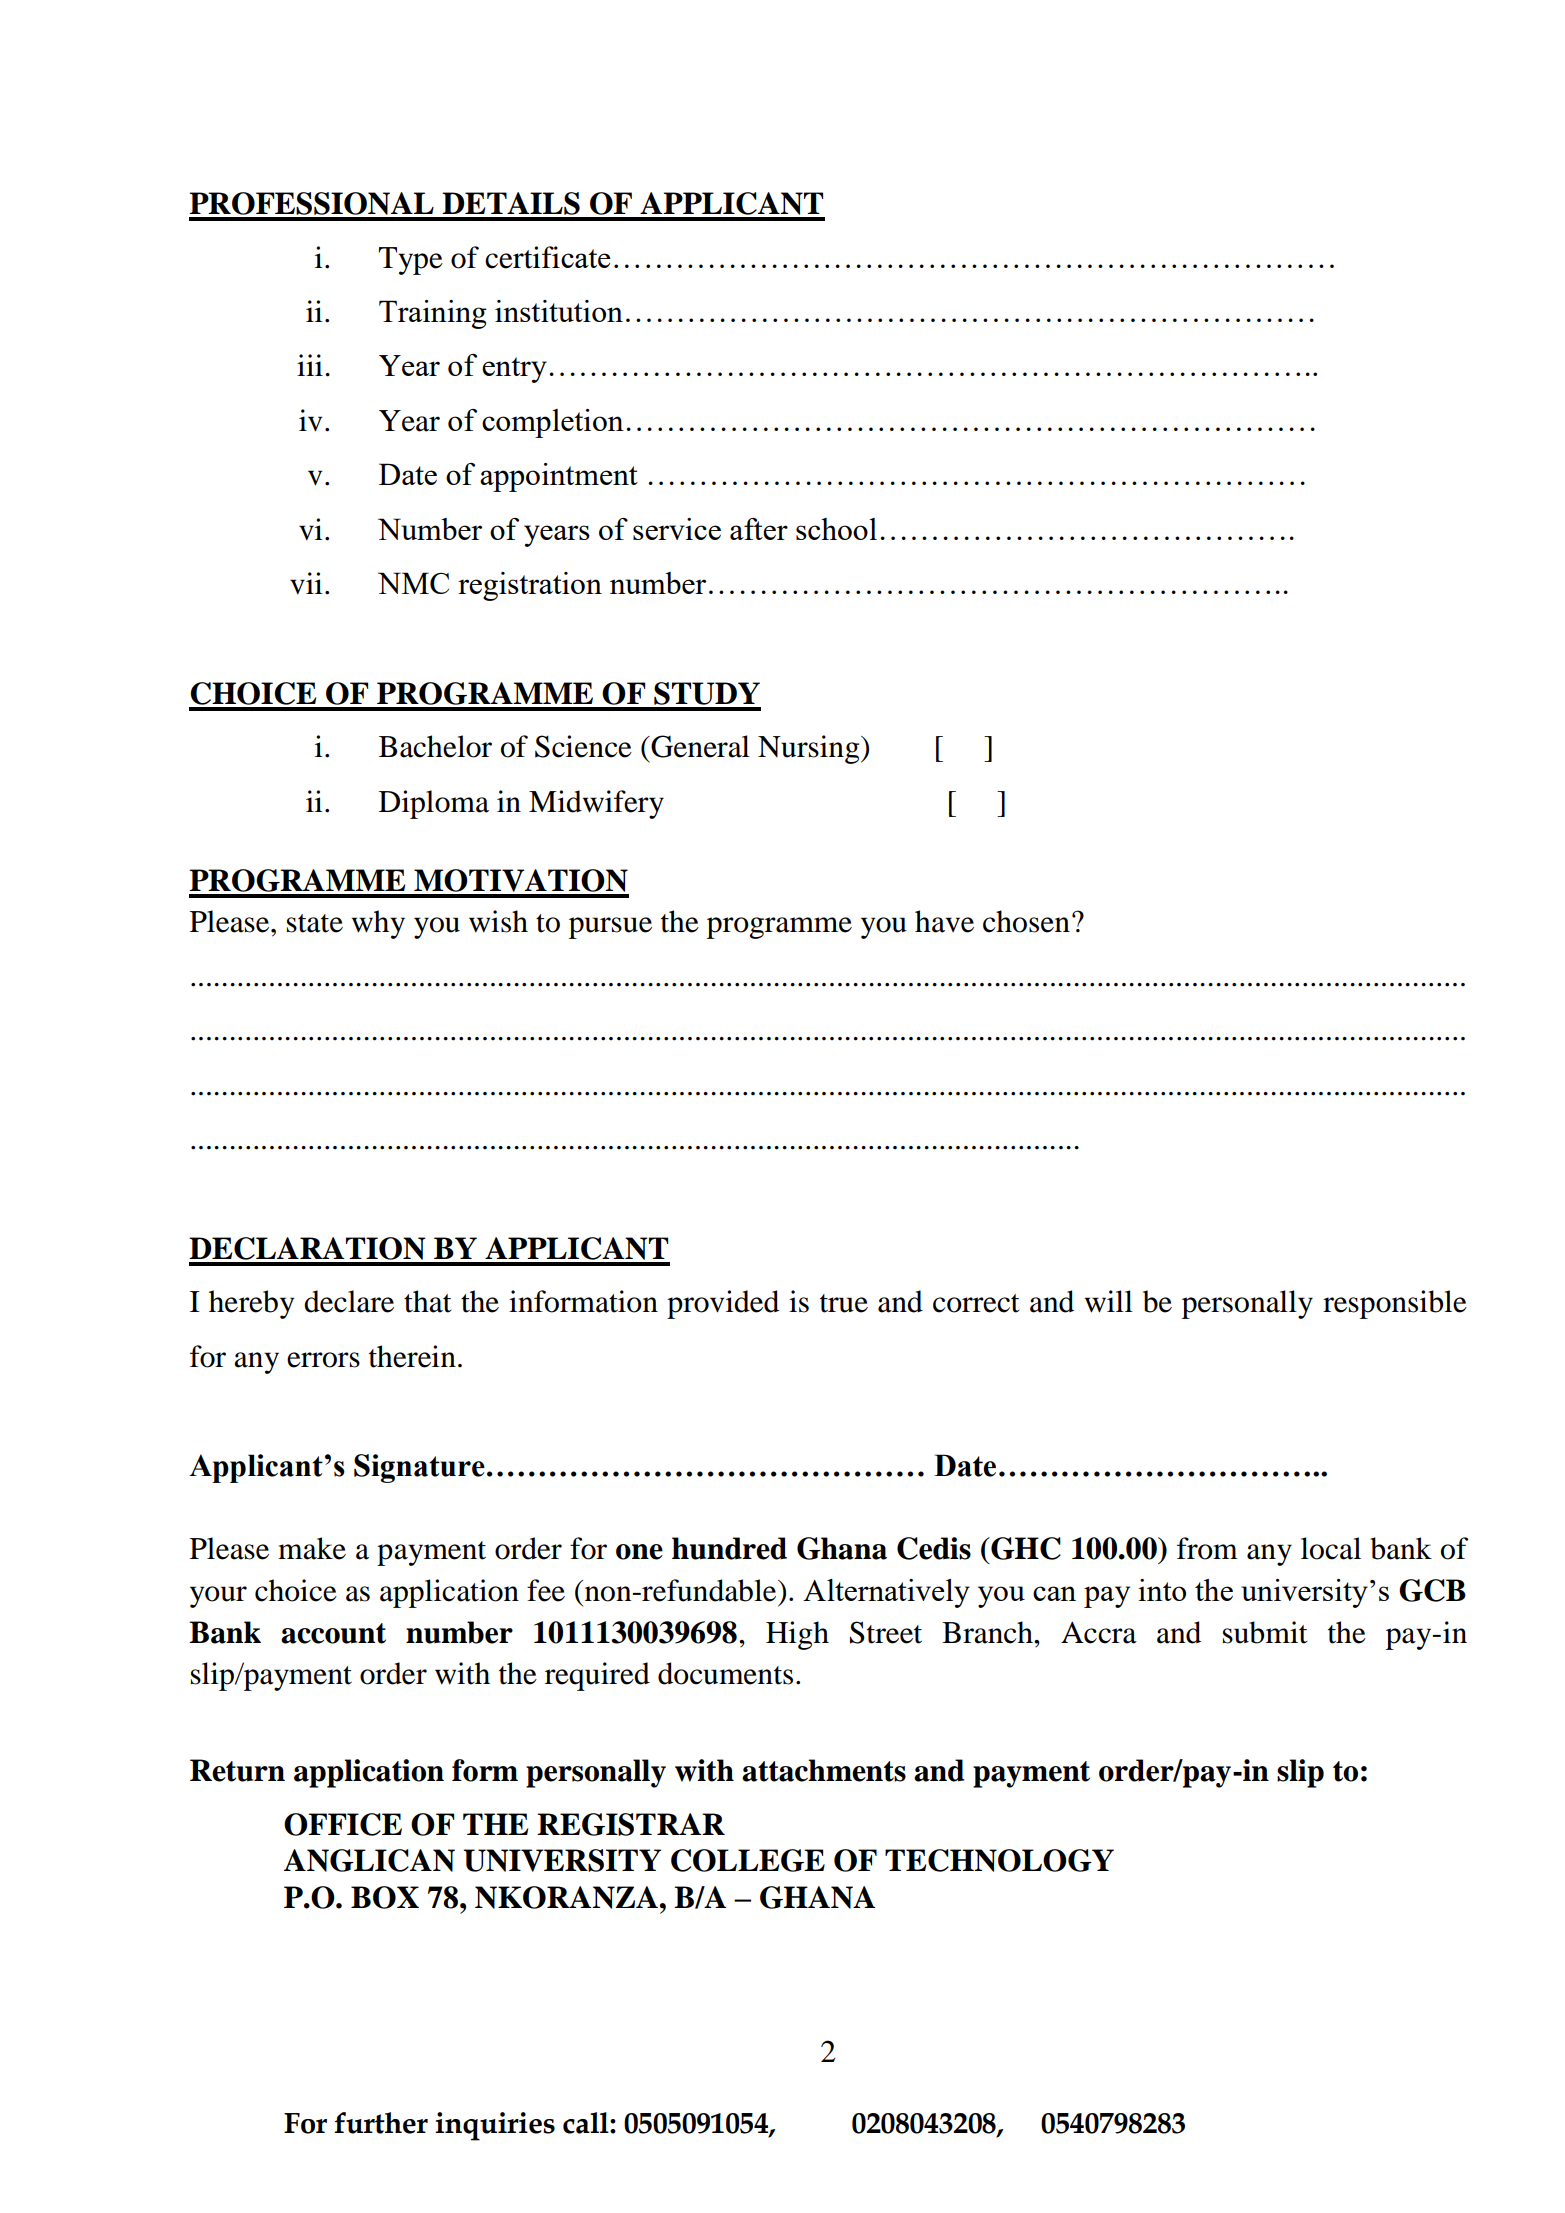 The height and width of the page is (2213, 1565). I want to click on further, so click(381, 2123).
